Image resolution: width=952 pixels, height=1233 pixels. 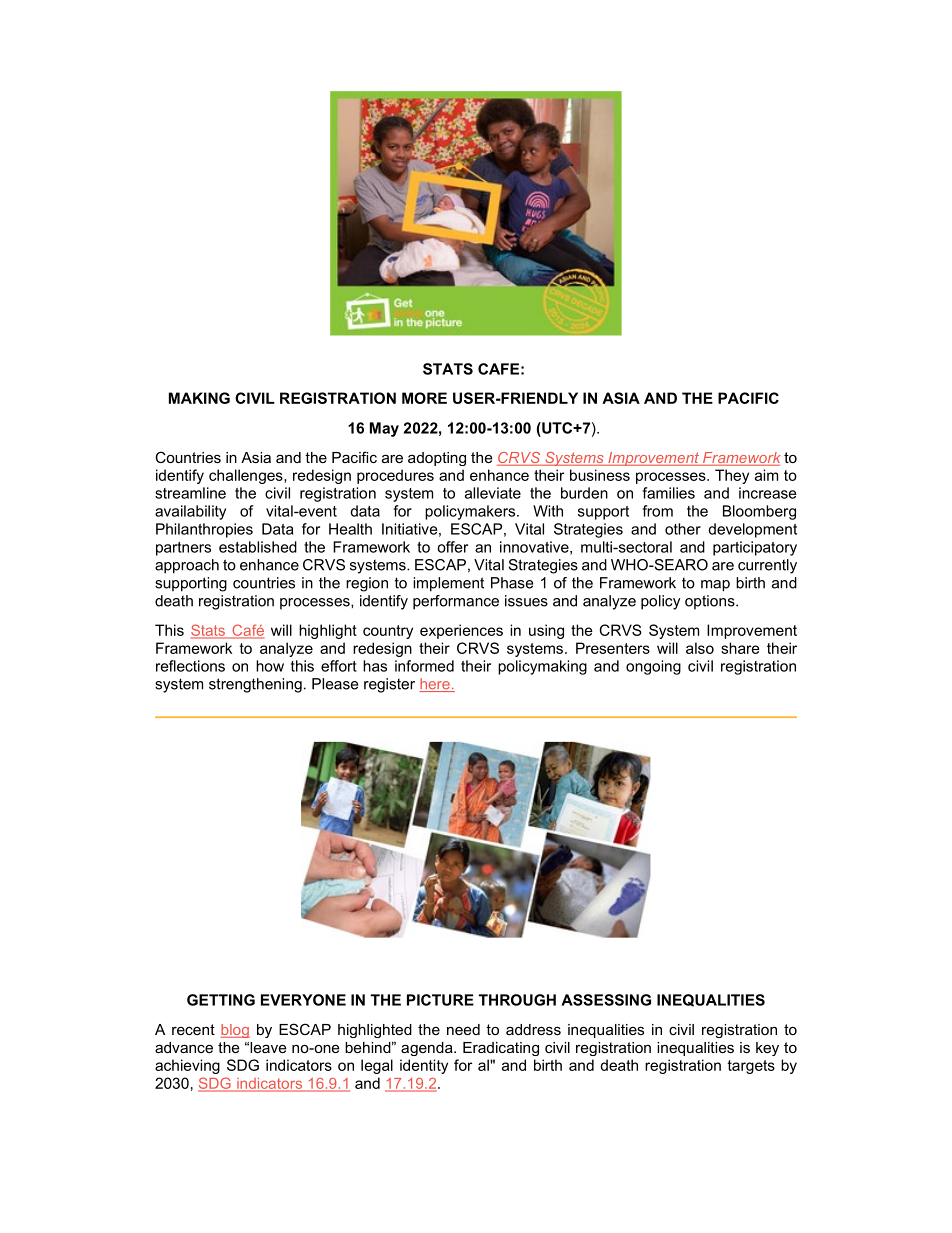 I want to click on blog, so click(x=235, y=1031).
